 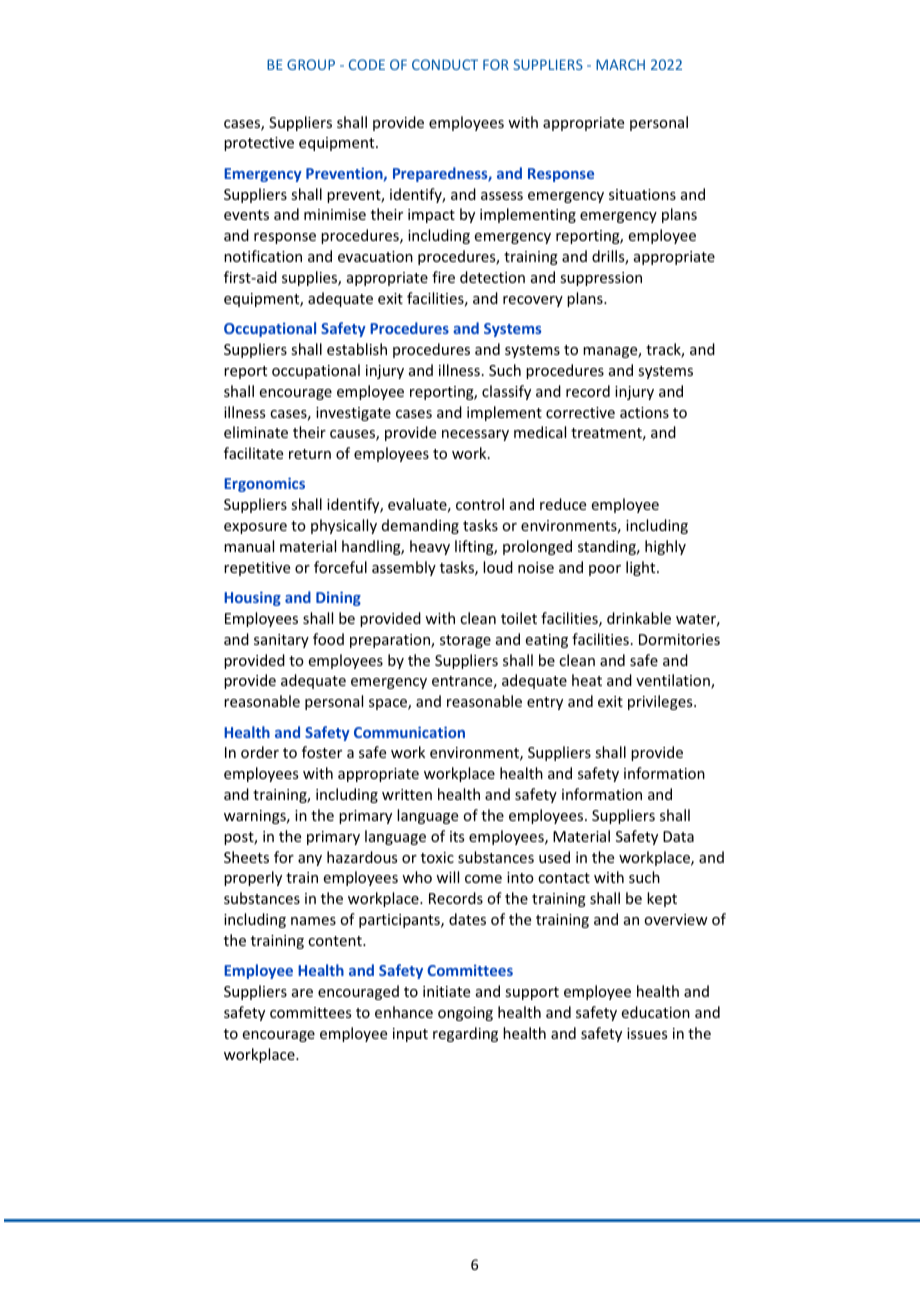 What do you see at coordinates (445, 64) in the screenshot?
I see `CONDUCT` at bounding box center [445, 64].
